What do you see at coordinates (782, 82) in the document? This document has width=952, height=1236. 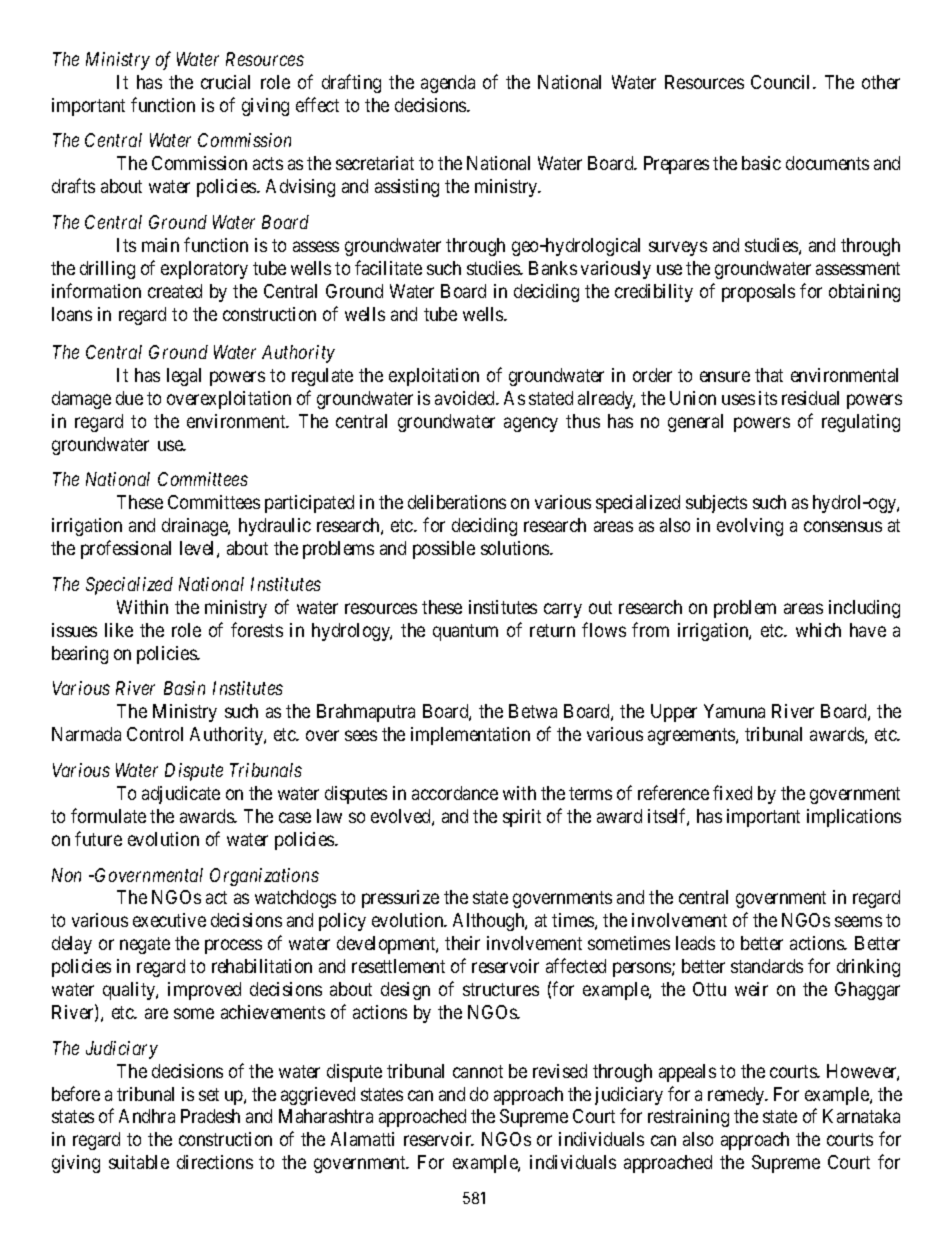 I see `Council` at bounding box center [782, 82].
